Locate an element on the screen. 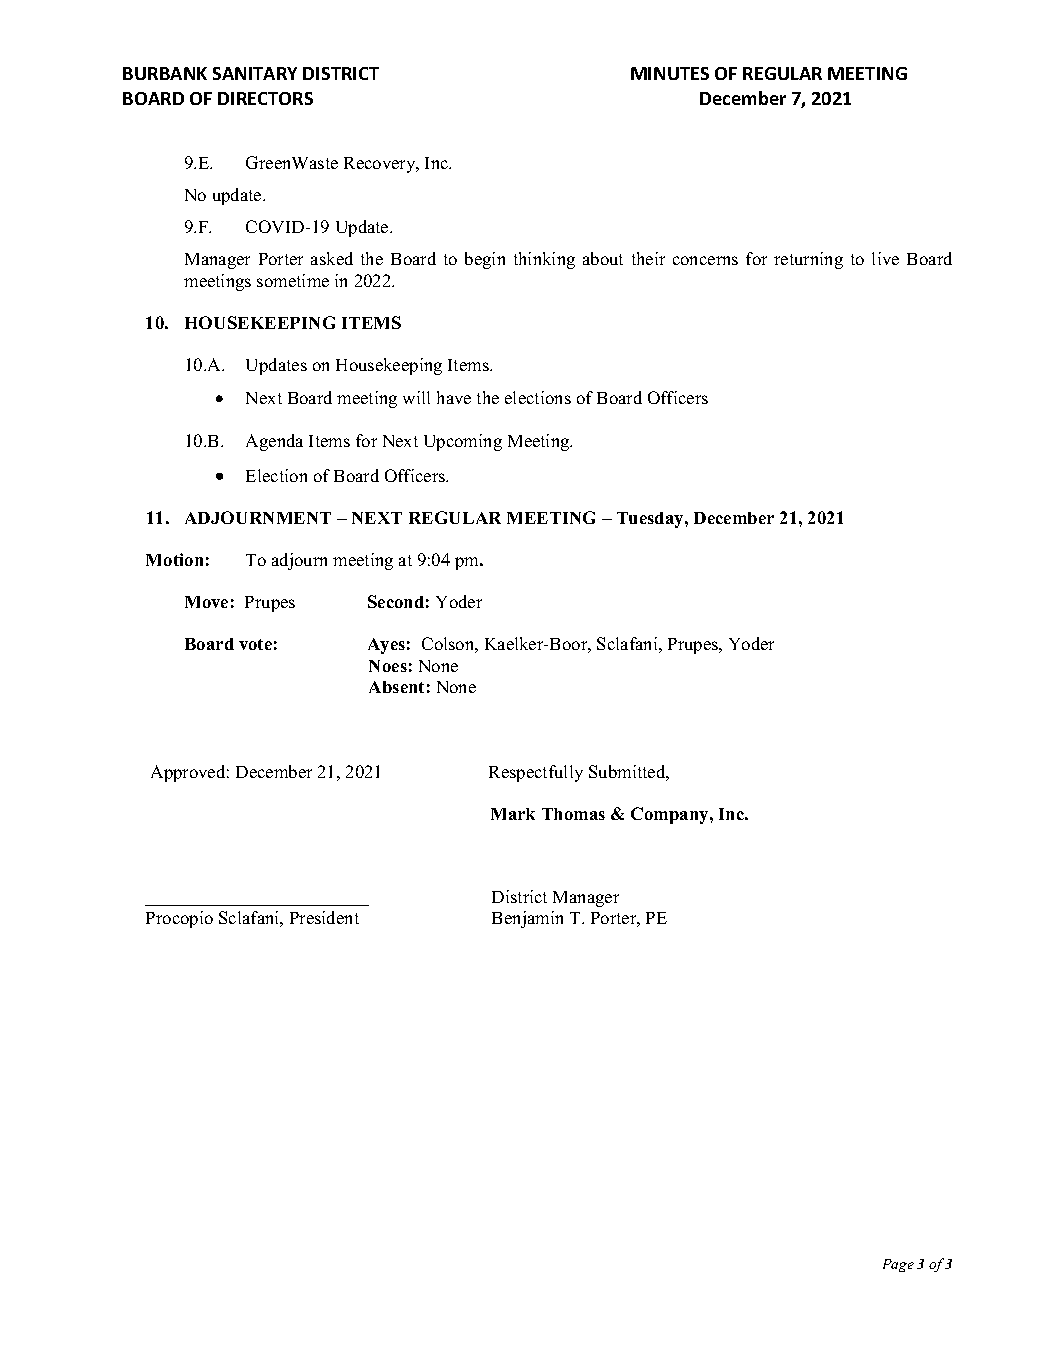 This screenshot has width=1045, height=1352. returning is located at coordinates (808, 260).
